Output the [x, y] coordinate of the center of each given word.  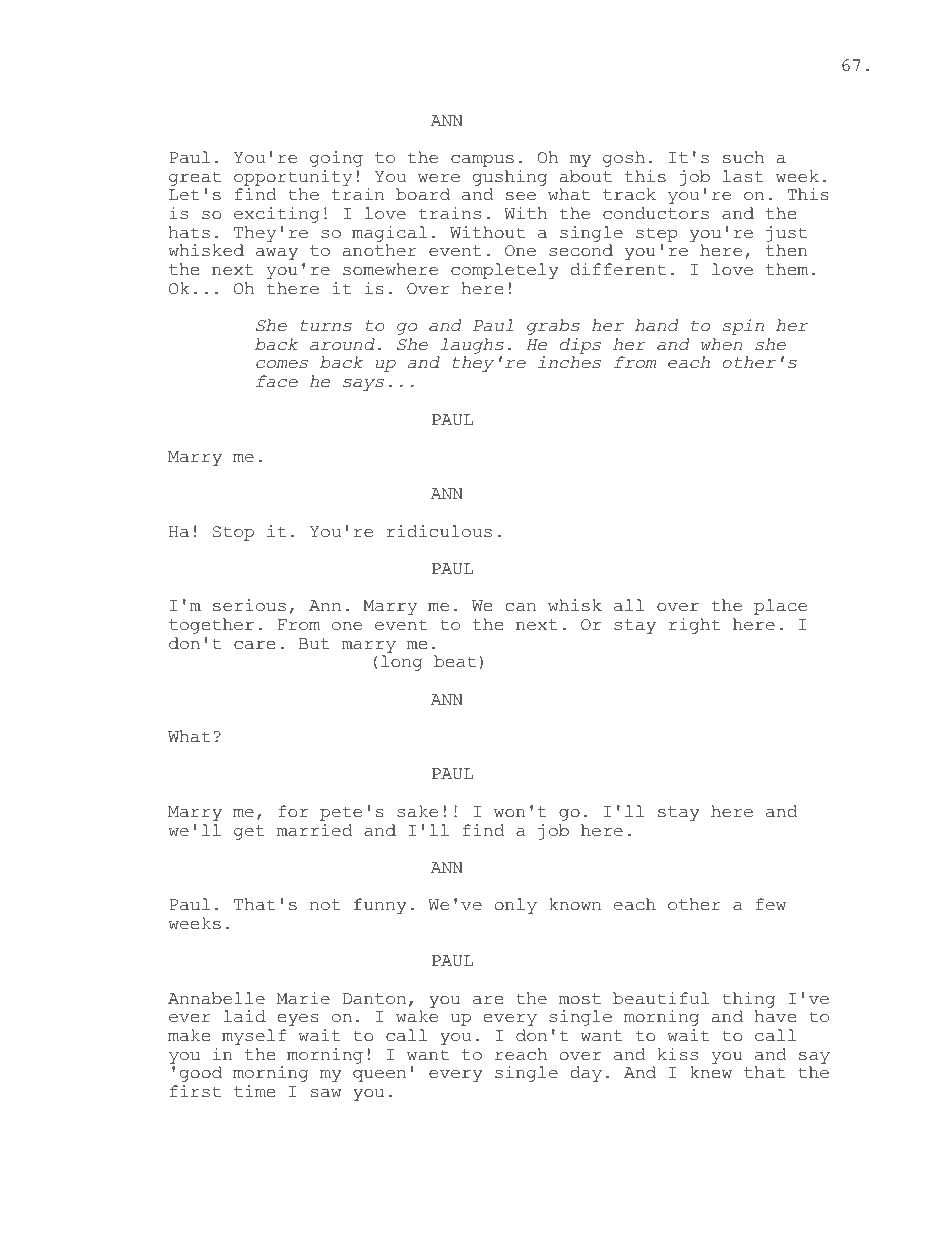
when [721, 344]
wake [417, 1016]
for [293, 811]
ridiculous [439, 531]
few [771, 904]
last [743, 176]
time [254, 1091]
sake [417, 811]
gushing [510, 178]
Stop [233, 533]
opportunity [293, 178]
